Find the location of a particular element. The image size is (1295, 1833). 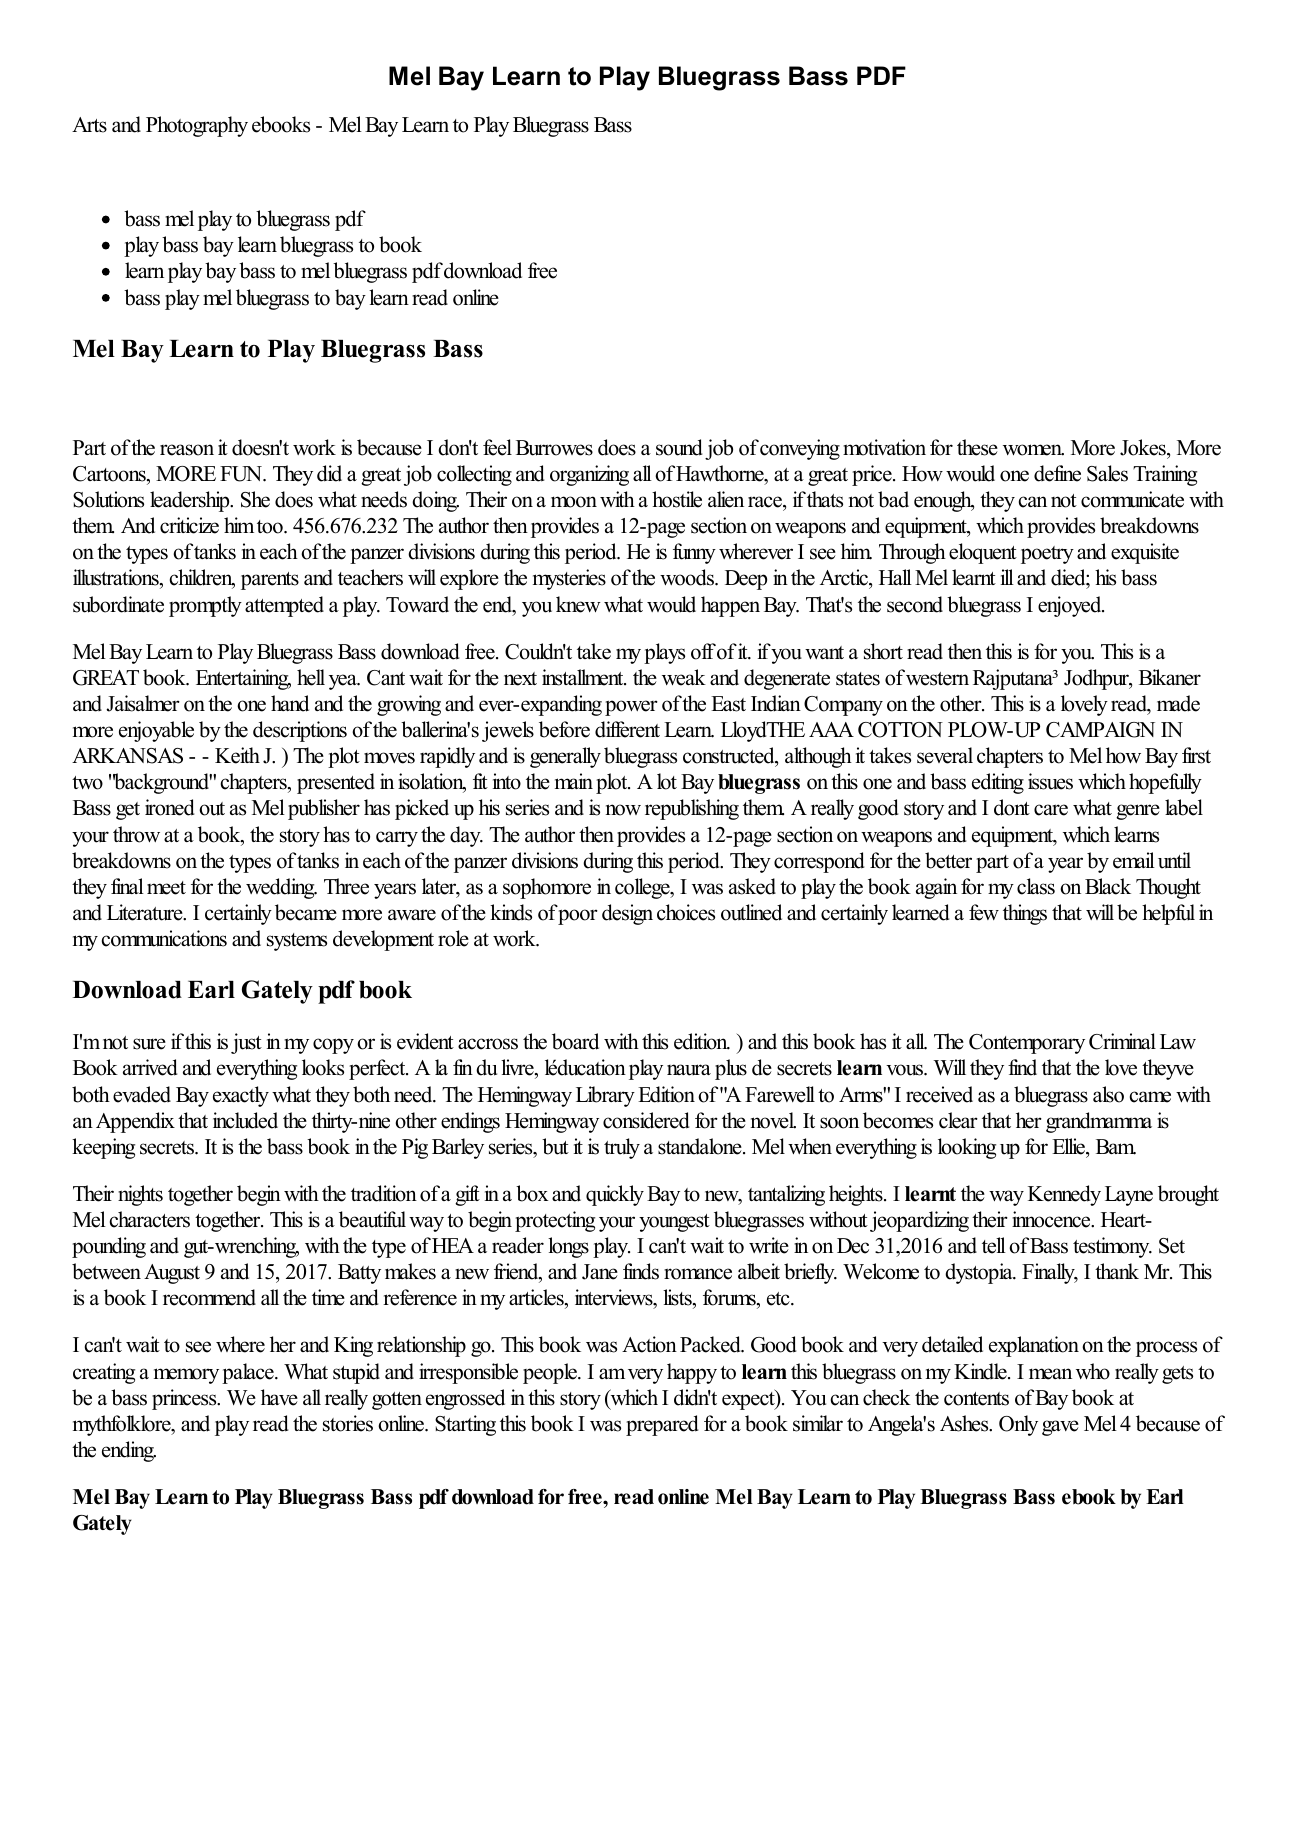

organizing is located at coordinates (589, 475).
